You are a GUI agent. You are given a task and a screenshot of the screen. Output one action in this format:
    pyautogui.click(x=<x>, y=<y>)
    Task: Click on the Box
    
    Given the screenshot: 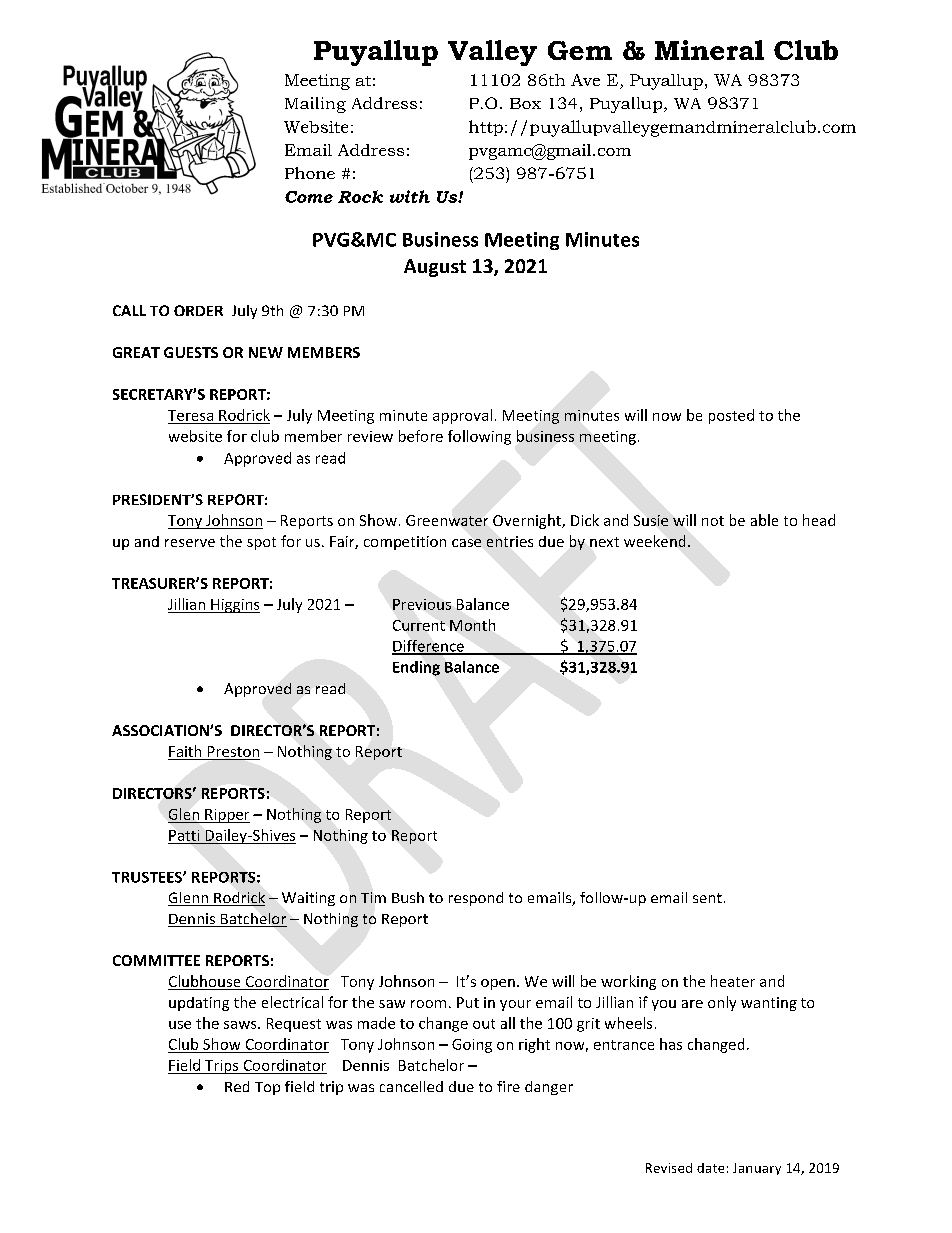 What is the action you would take?
    pyautogui.click(x=525, y=103)
